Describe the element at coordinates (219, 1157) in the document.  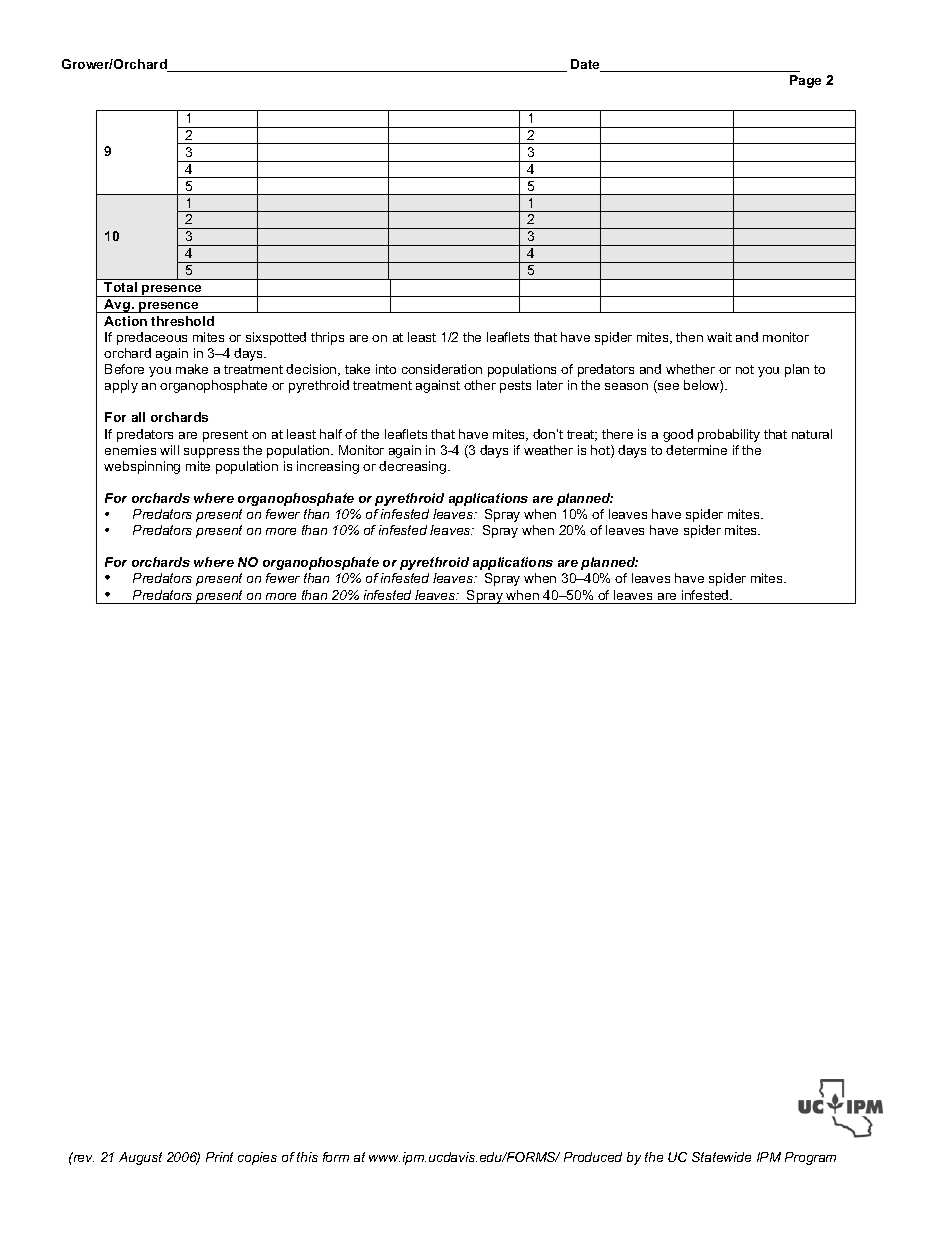
I see `Print` at that location.
